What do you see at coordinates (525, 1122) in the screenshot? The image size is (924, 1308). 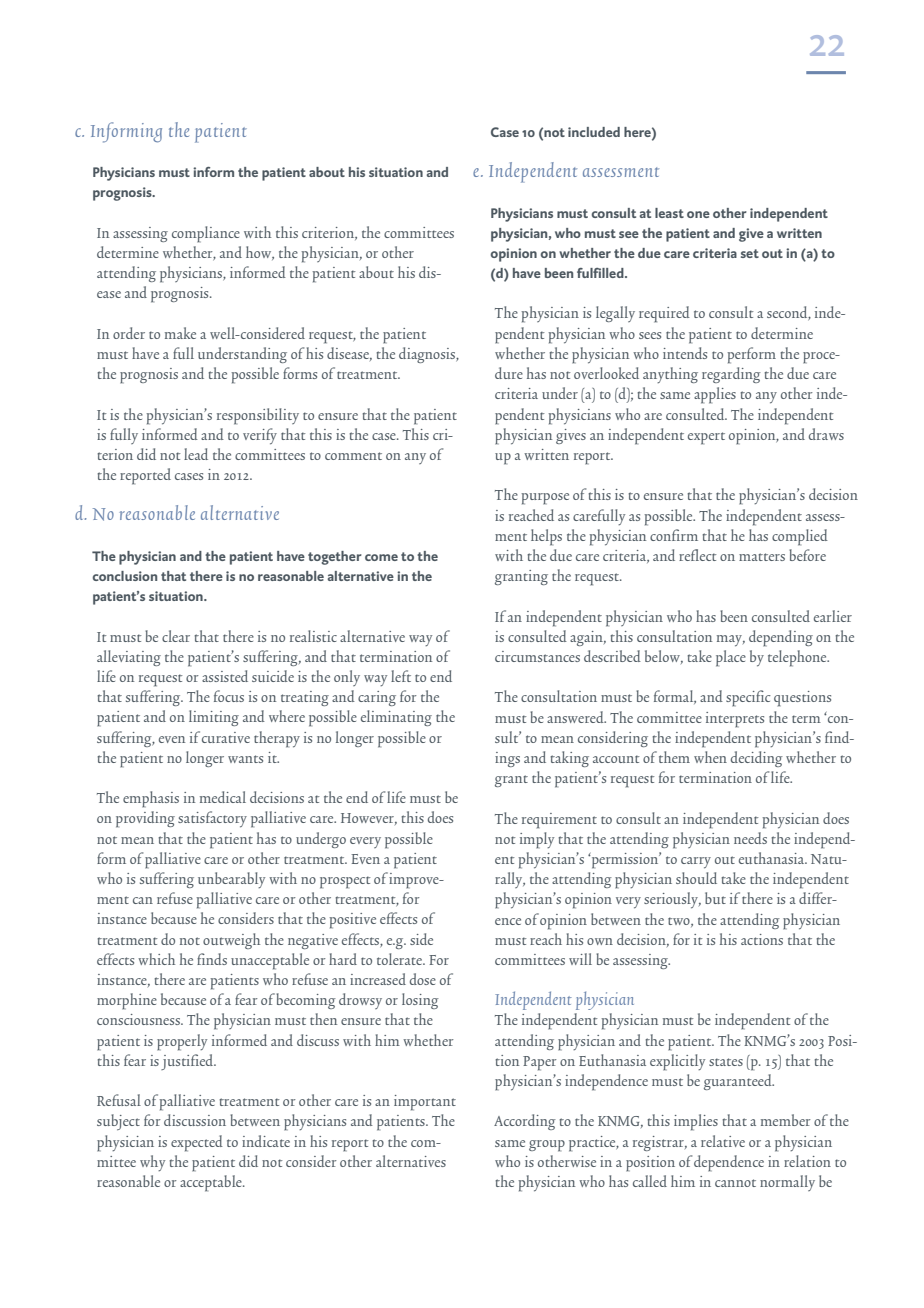 I see `According` at bounding box center [525, 1122].
